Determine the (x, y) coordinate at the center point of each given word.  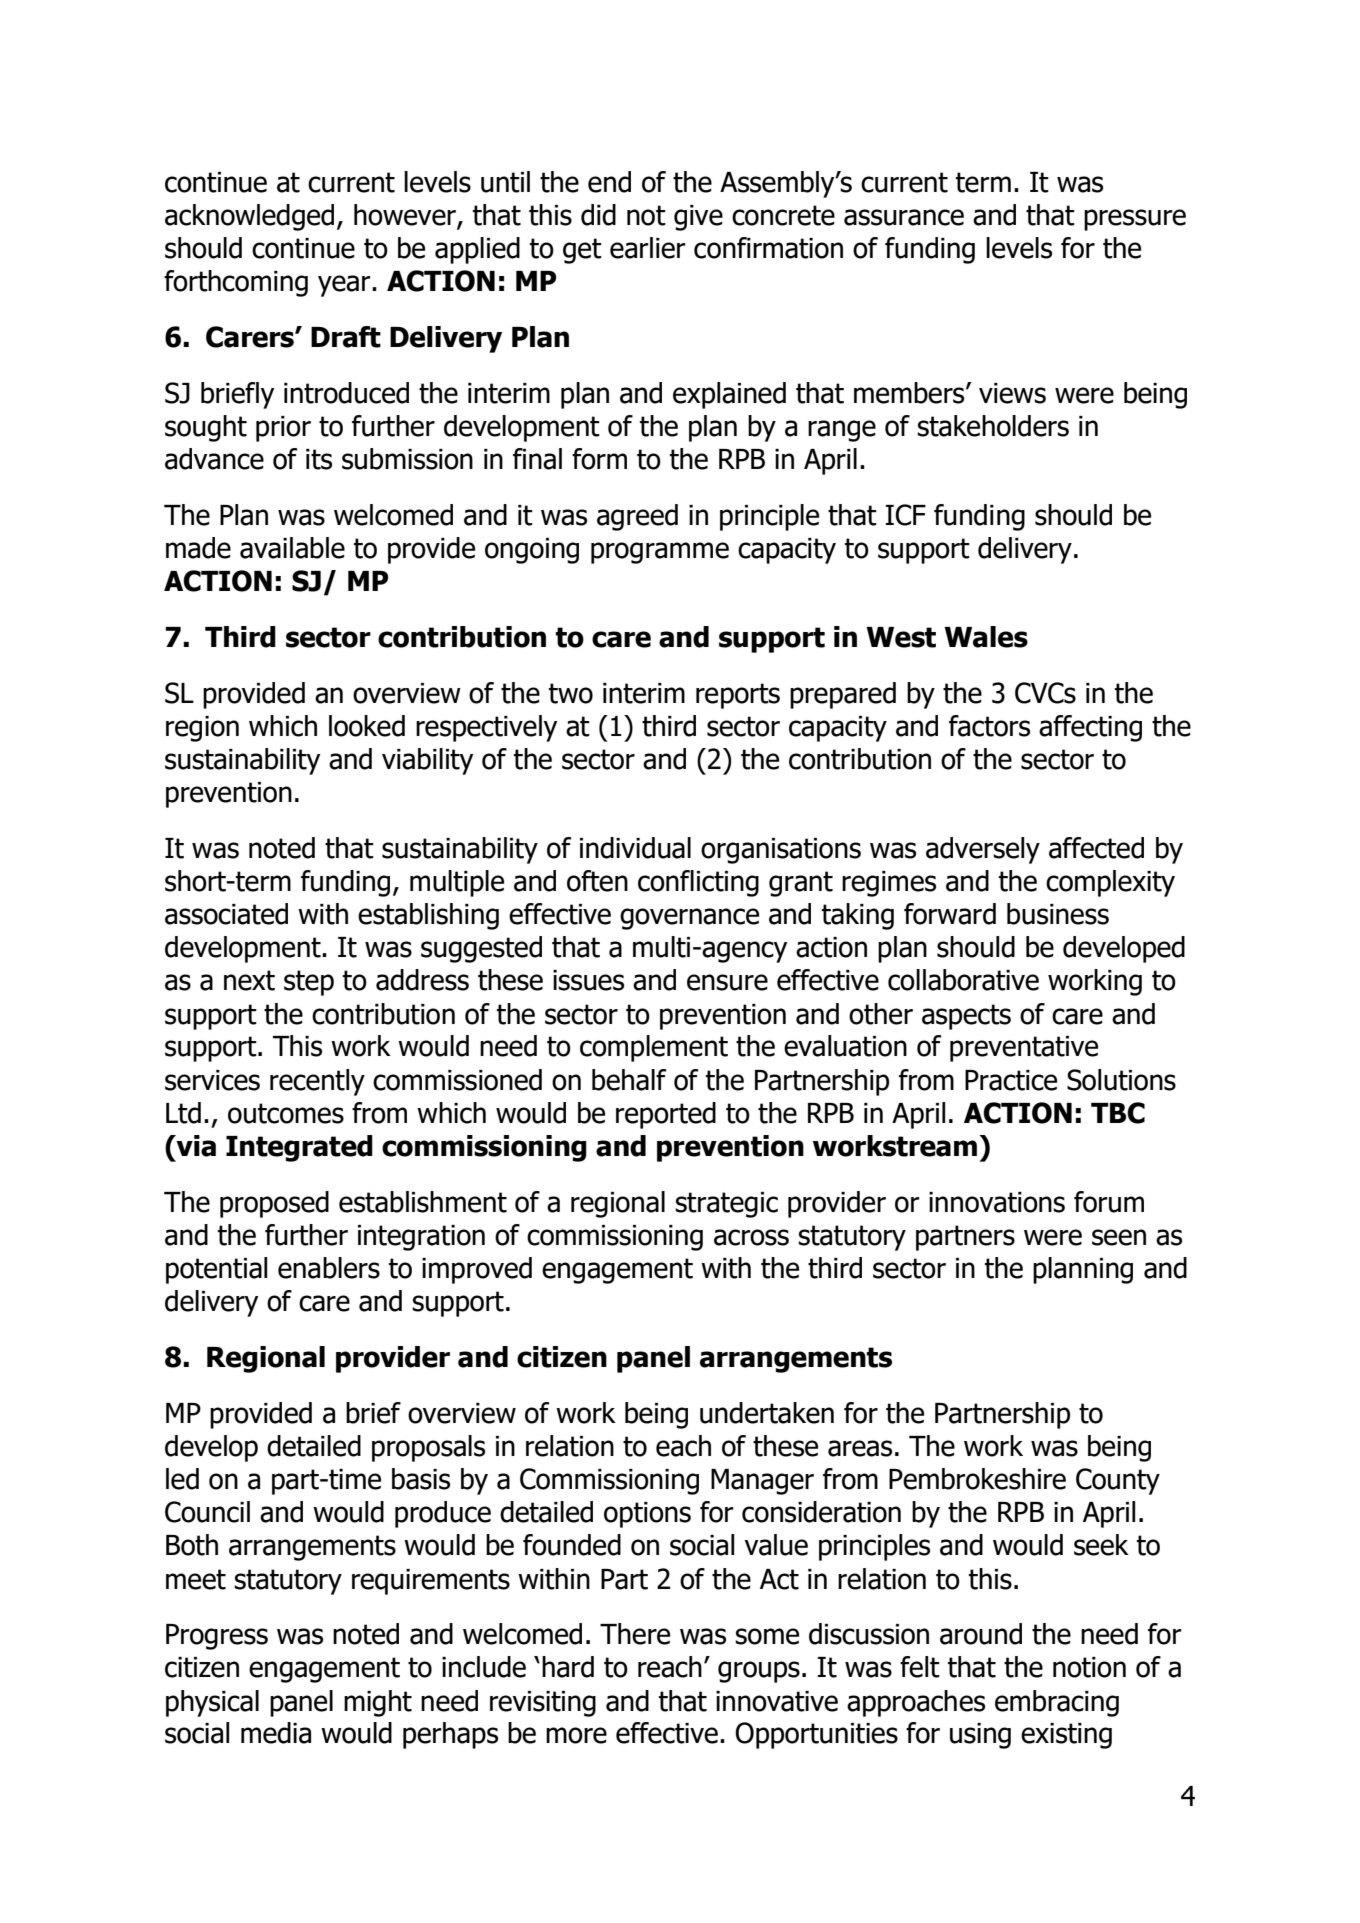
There (635, 1634)
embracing (1057, 1703)
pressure (1135, 220)
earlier (648, 248)
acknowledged (249, 217)
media (276, 1733)
